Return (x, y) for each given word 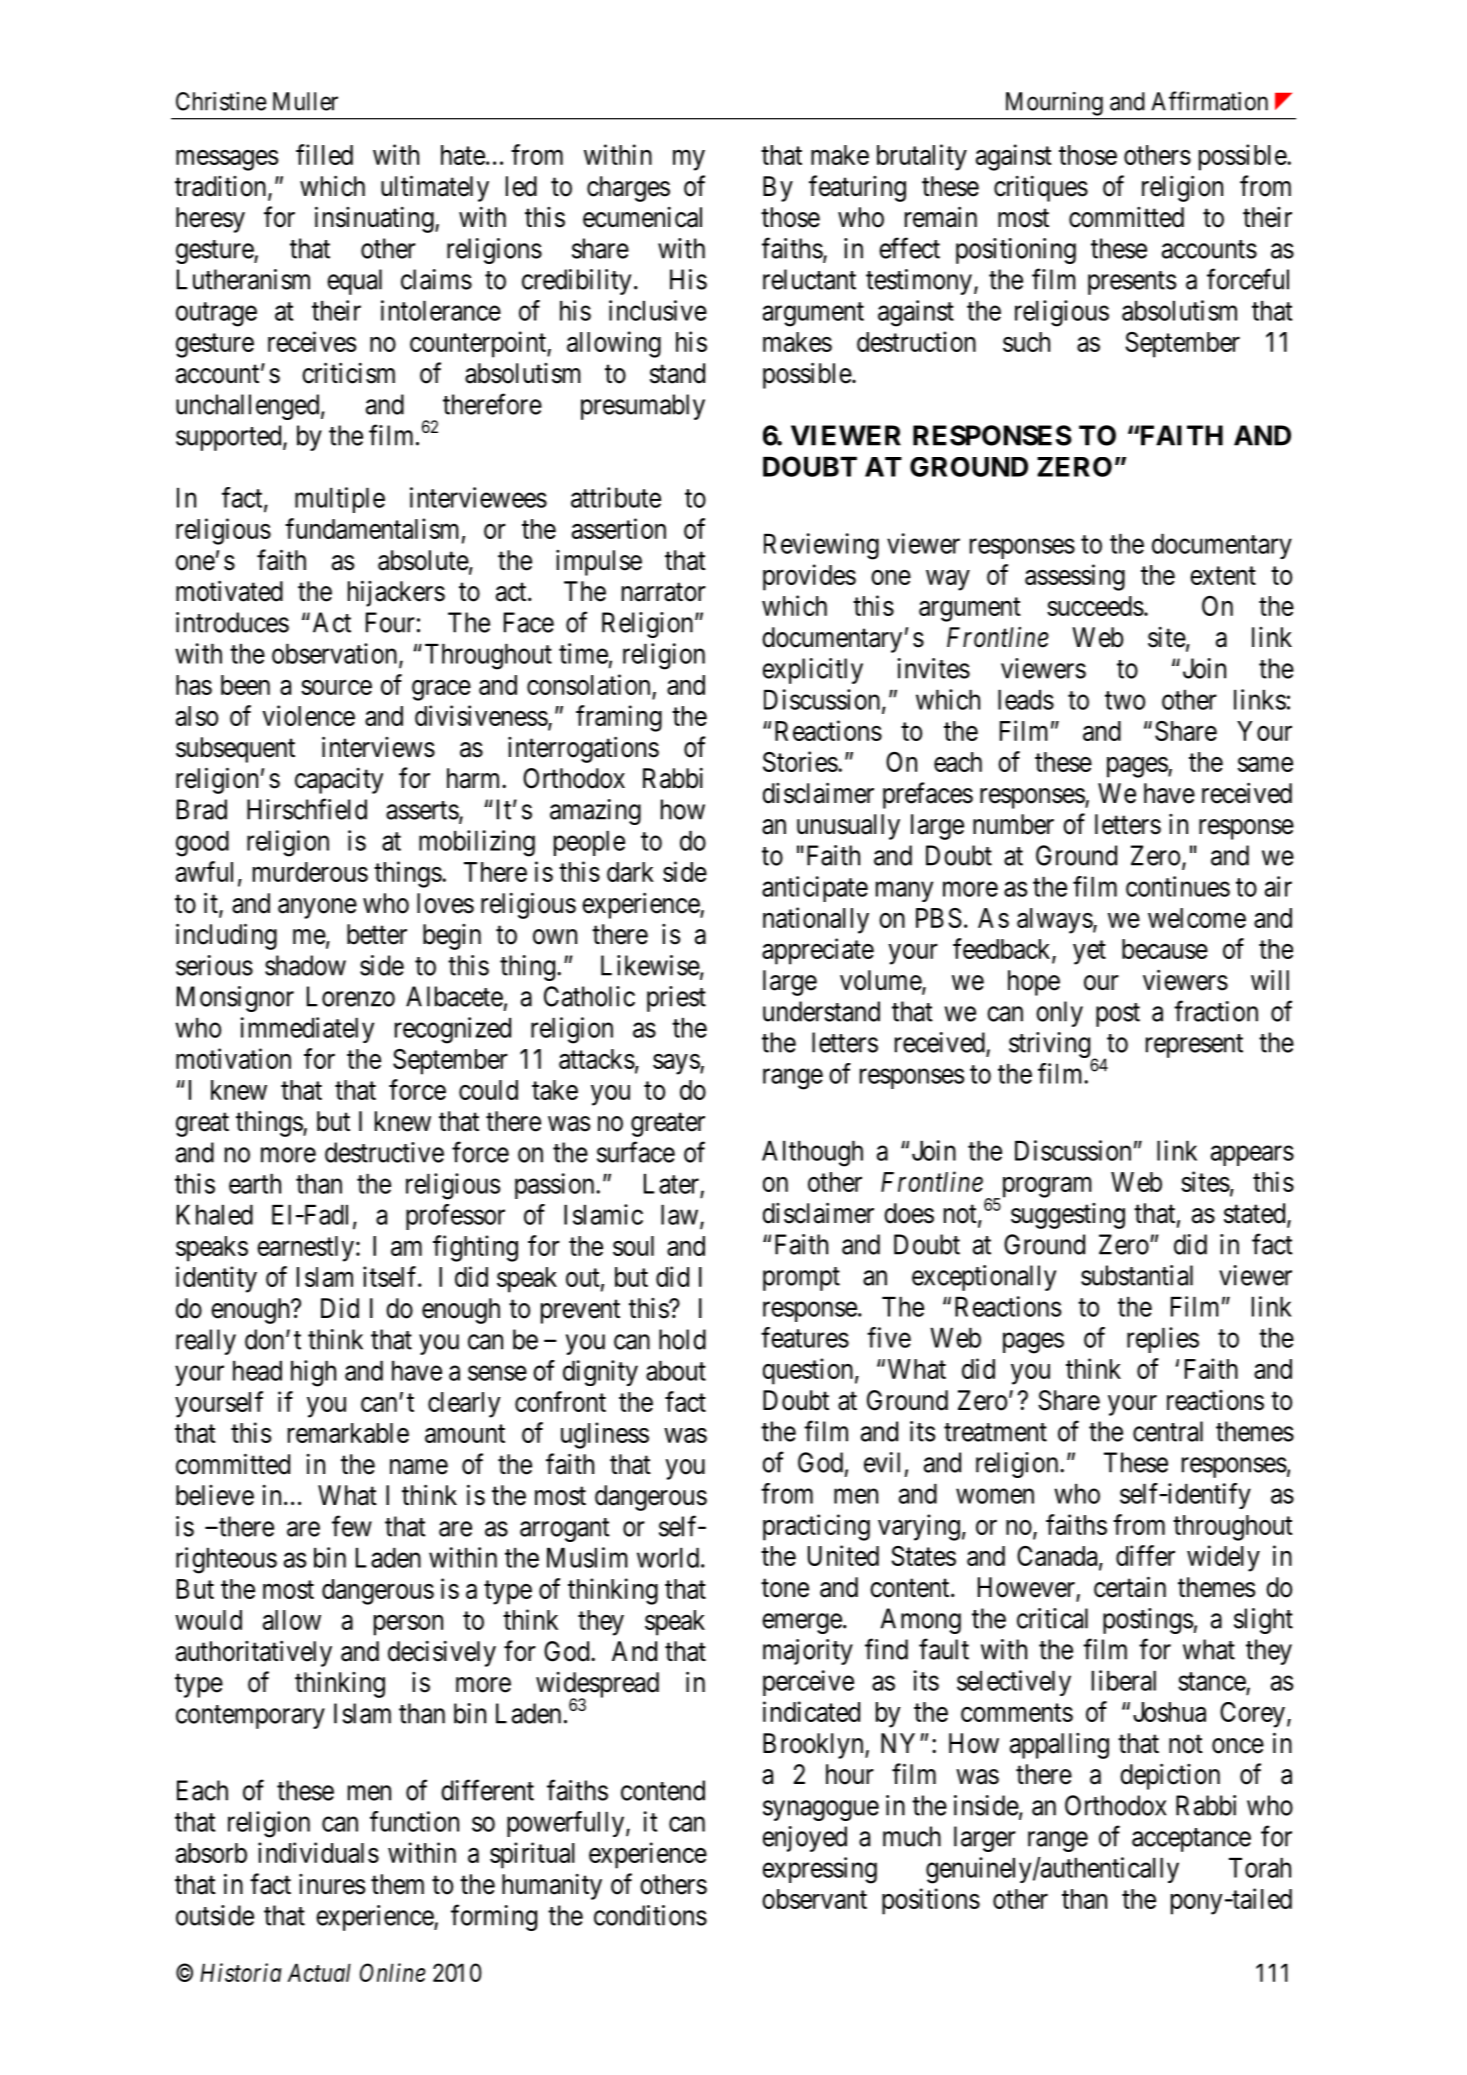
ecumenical (642, 217)
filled (324, 154)
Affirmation (1209, 101)
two (1125, 700)
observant (814, 1899)
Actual (319, 1972)
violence (309, 715)
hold (682, 1339)
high (313, 1373)
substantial (1137, 1275)
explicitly (813, 671)
